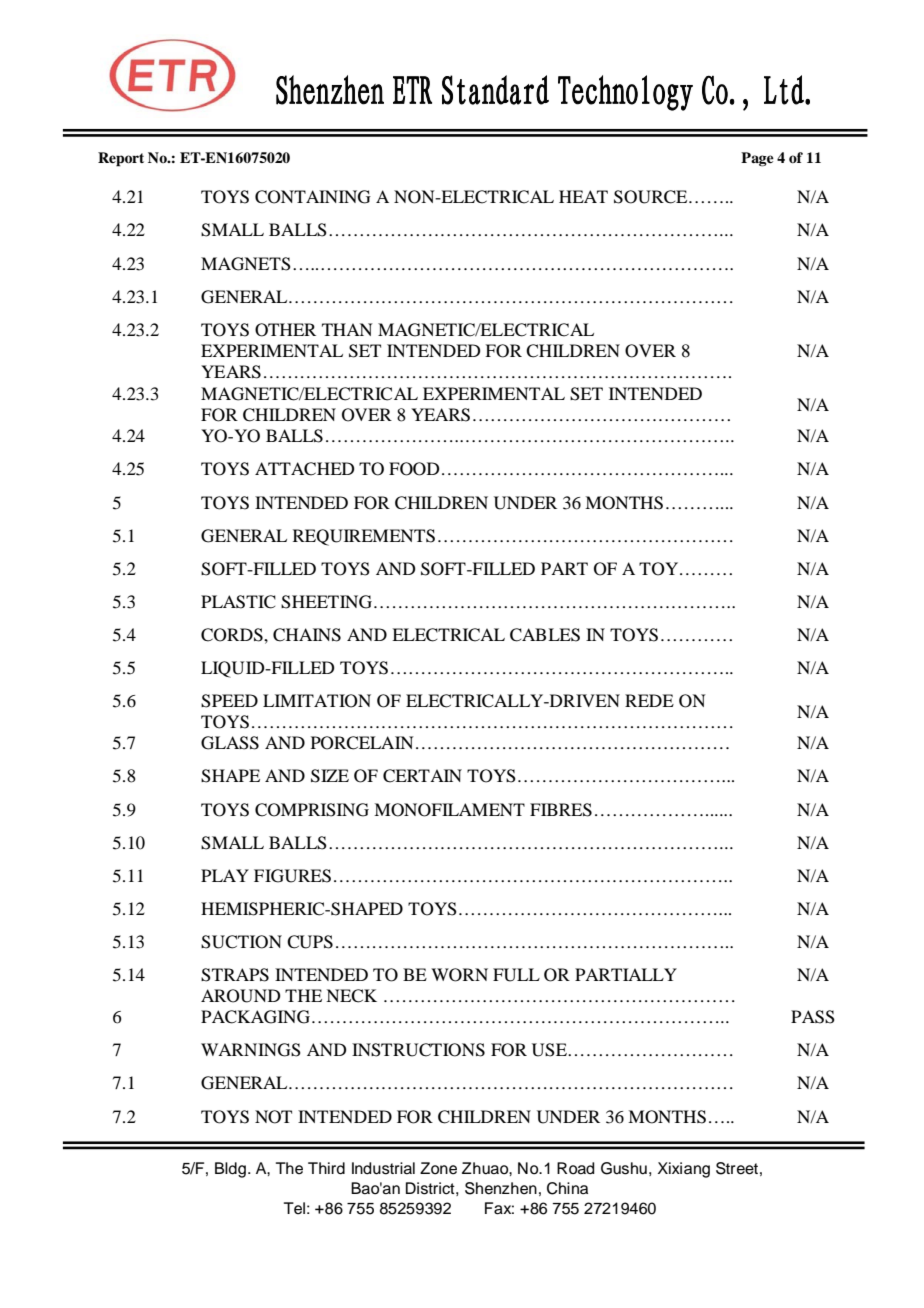  I want to click on Bldg, so click(230, 1170).
